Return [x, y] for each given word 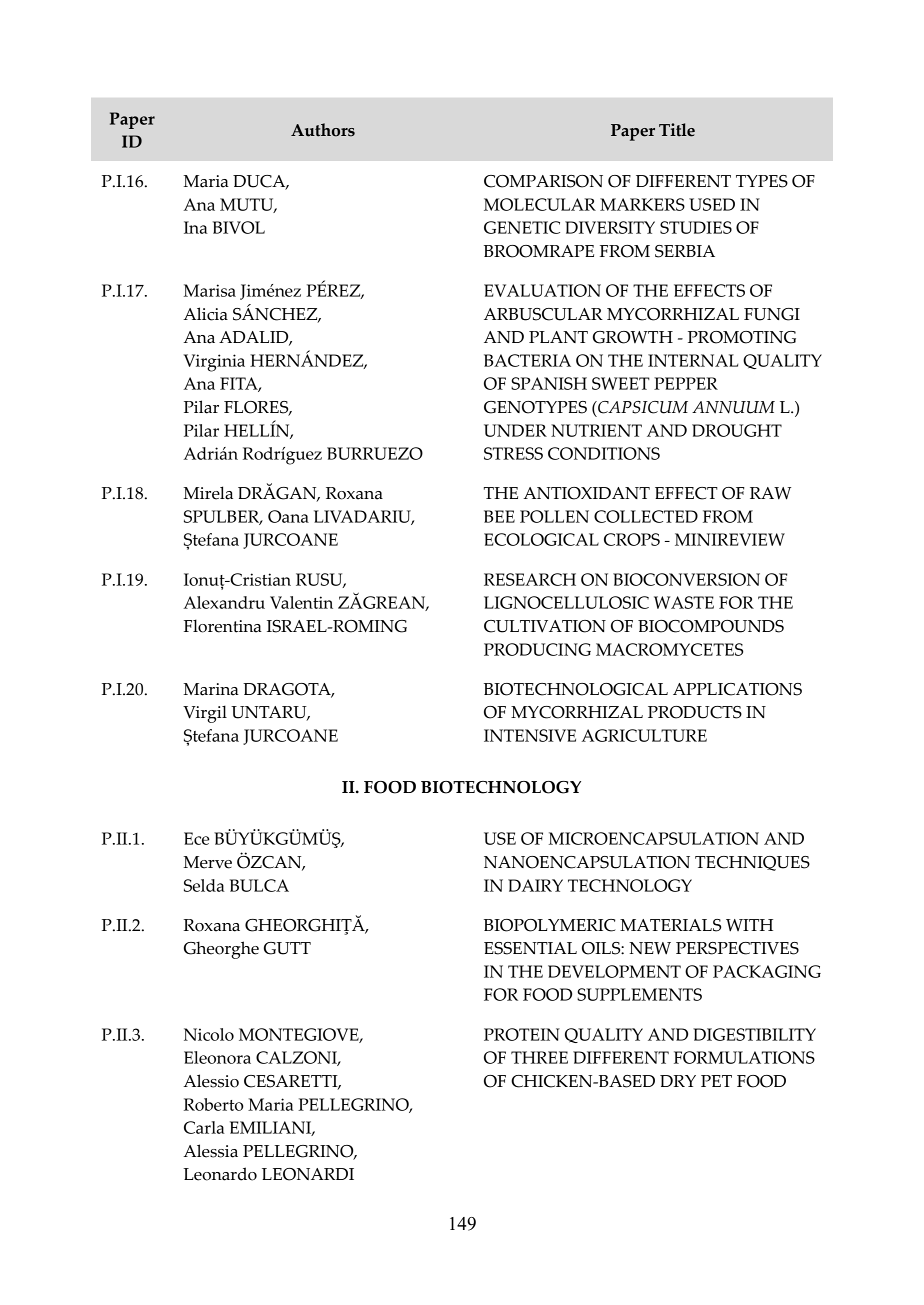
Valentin [301, 602]
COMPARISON [543, 181]
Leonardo [220, 1174]
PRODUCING [537, 649]
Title [677, 130]
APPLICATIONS [737, 689]
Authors [323, 130]
